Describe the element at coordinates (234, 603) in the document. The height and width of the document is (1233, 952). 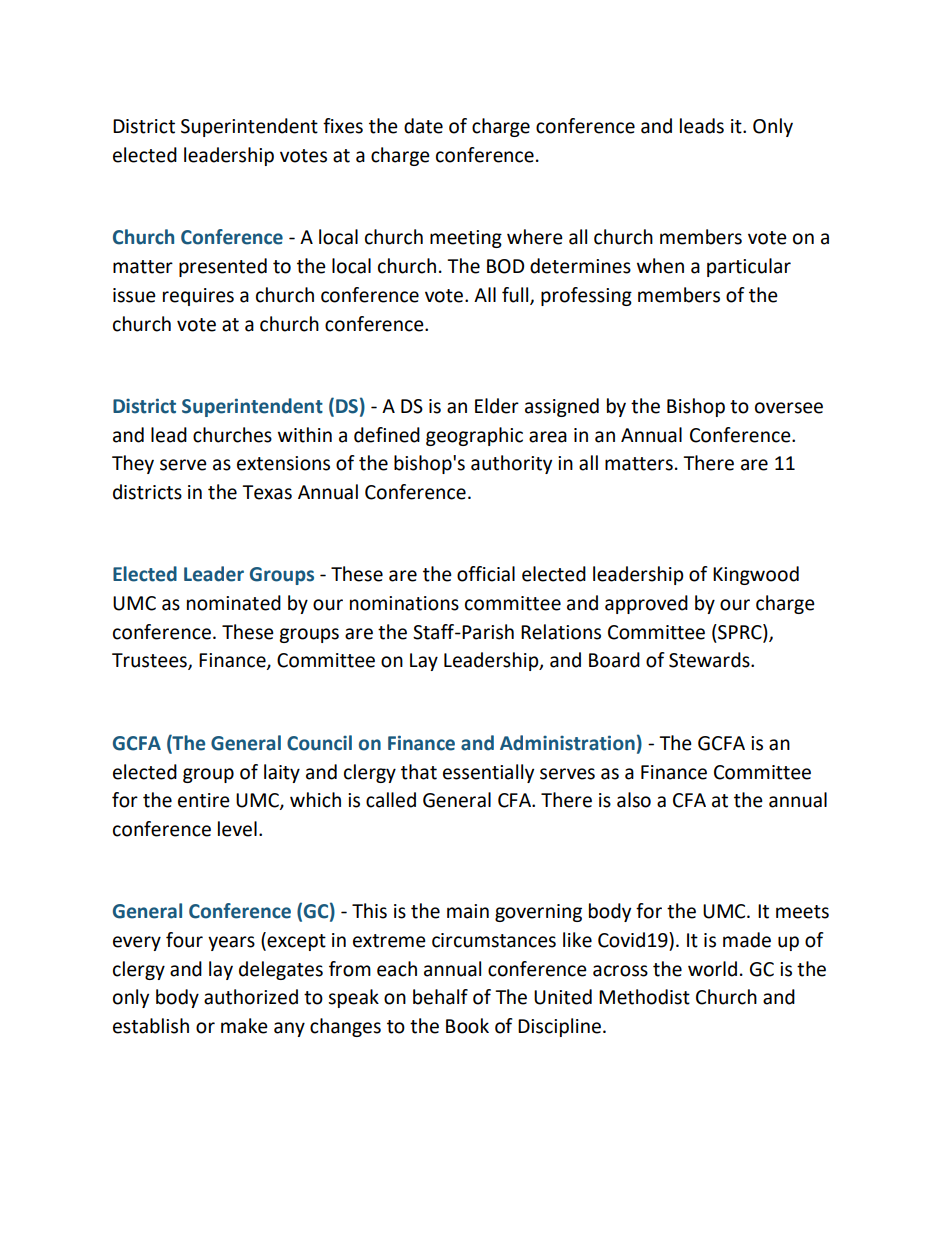
I see `nominated` at that location.
